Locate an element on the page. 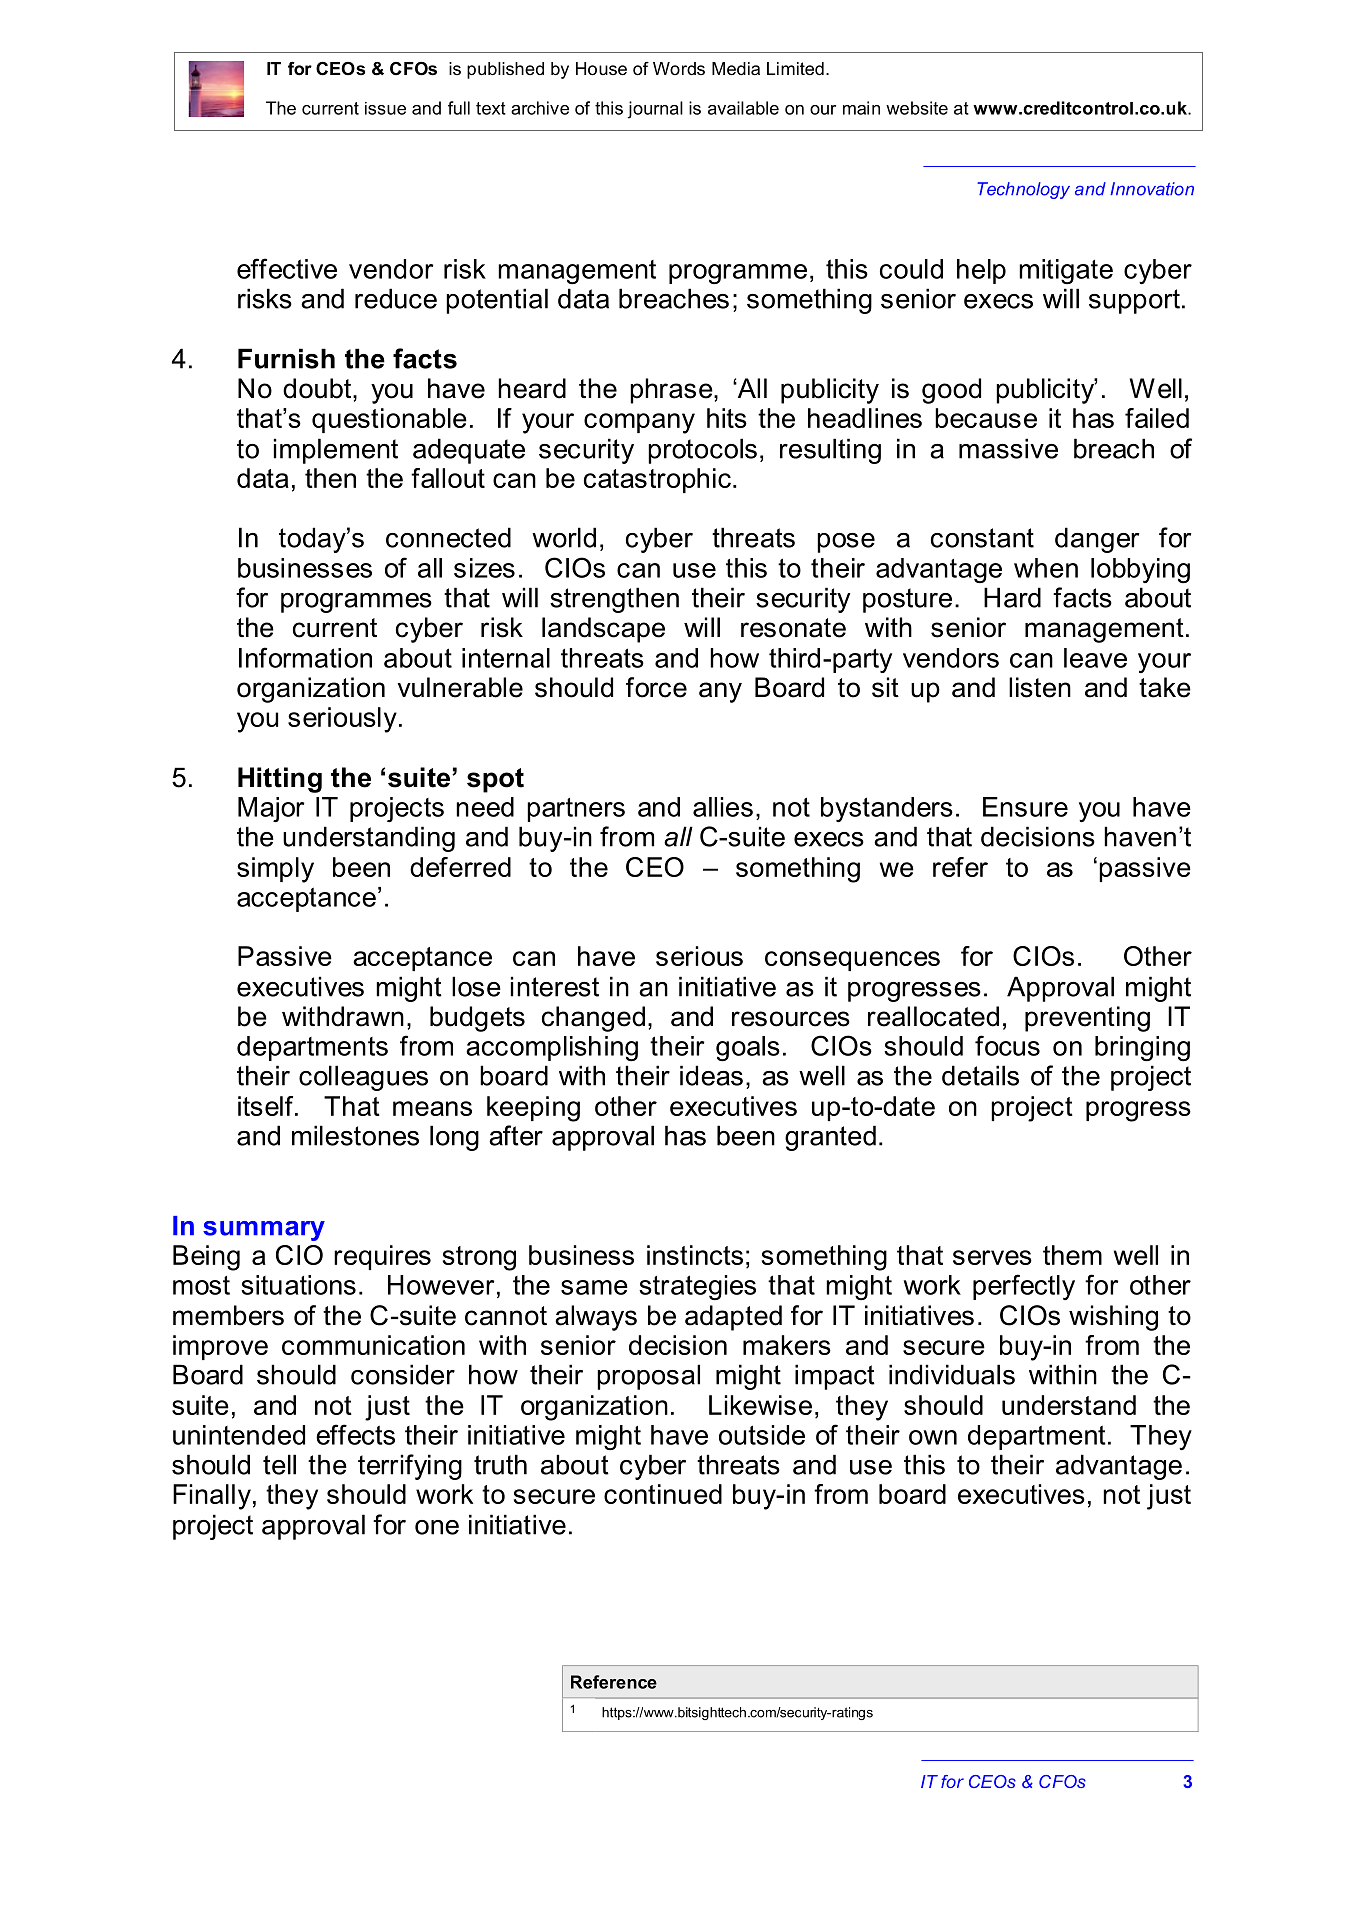 The width and height of the image is (1363, 1927). own is located at coordinates (933, 1437).
